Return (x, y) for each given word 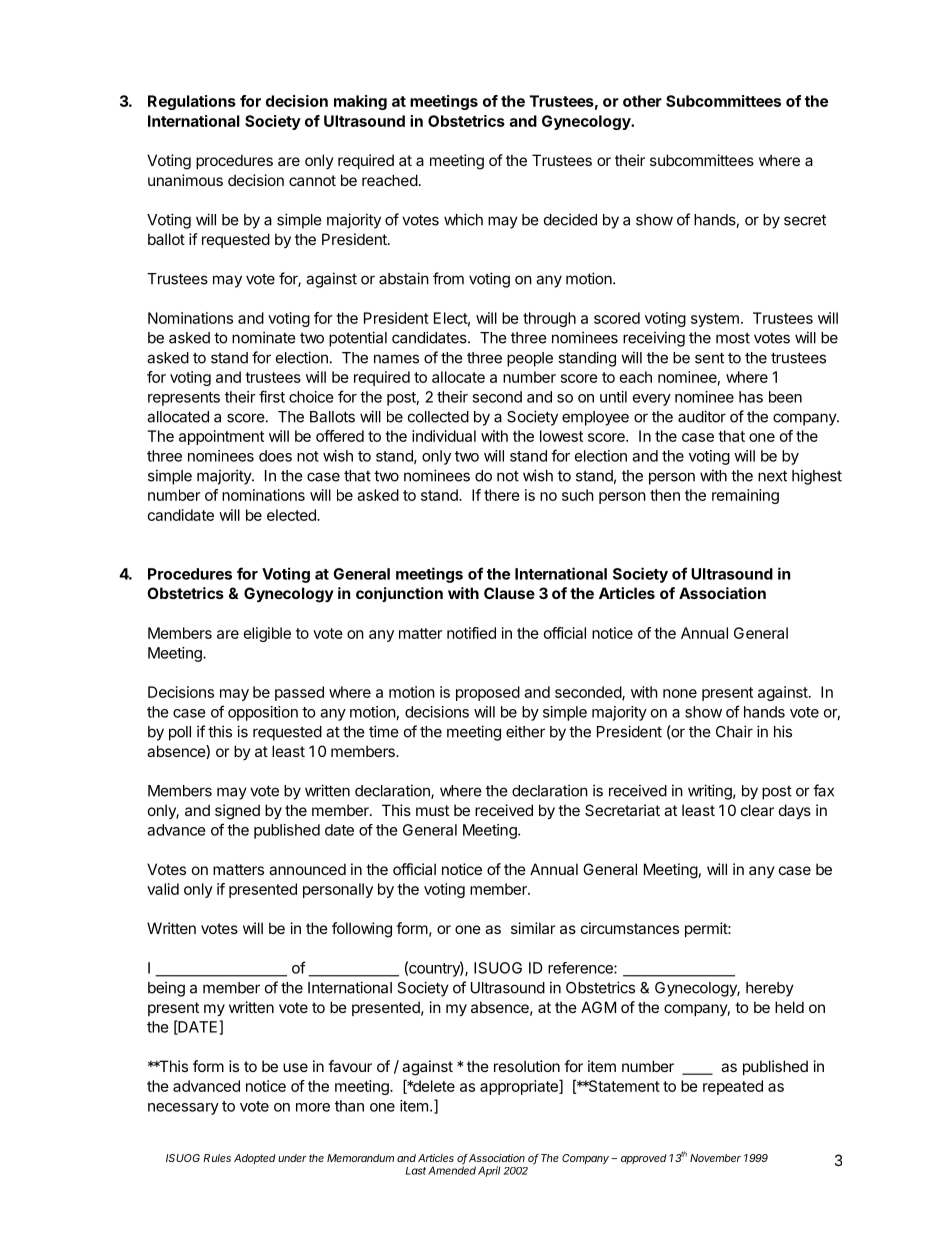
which (463, 219)
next (772, 476)
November (715, 1158)
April (489, 1171)
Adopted (255, 1159)
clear (757, 810)
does (275, 456)
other (642, 101)
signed (237, 812)
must (432, 810)
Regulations (192, 102)
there (502, 495)
